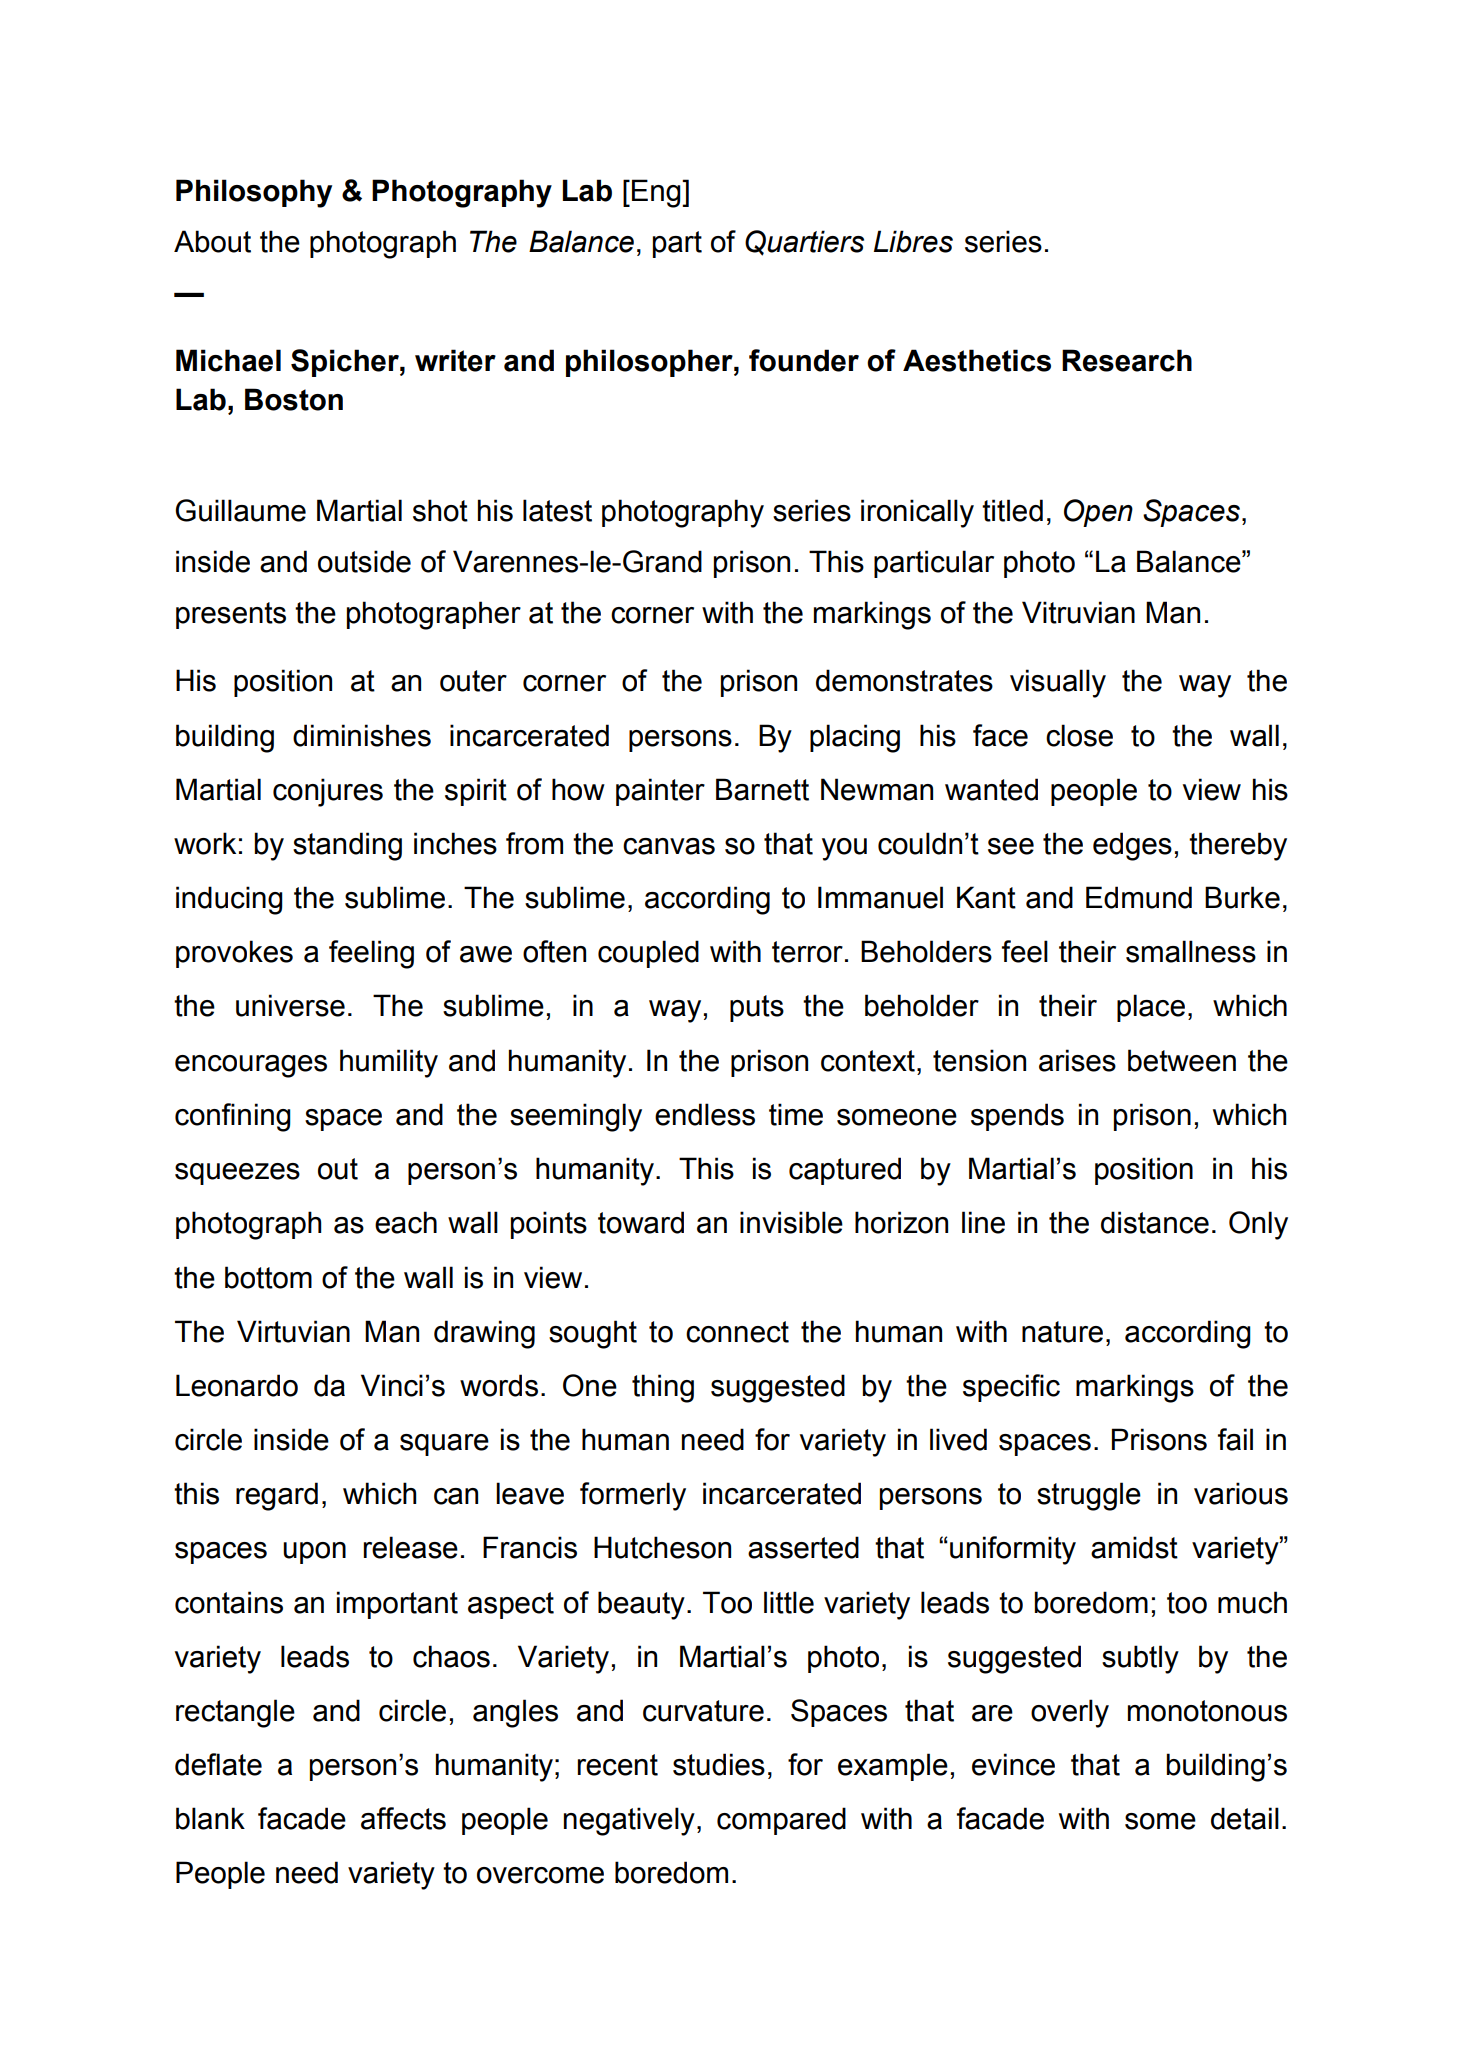  Describe the element at coordinates (254, 193) in the screenshot. I see `Philosophy` at that location.
